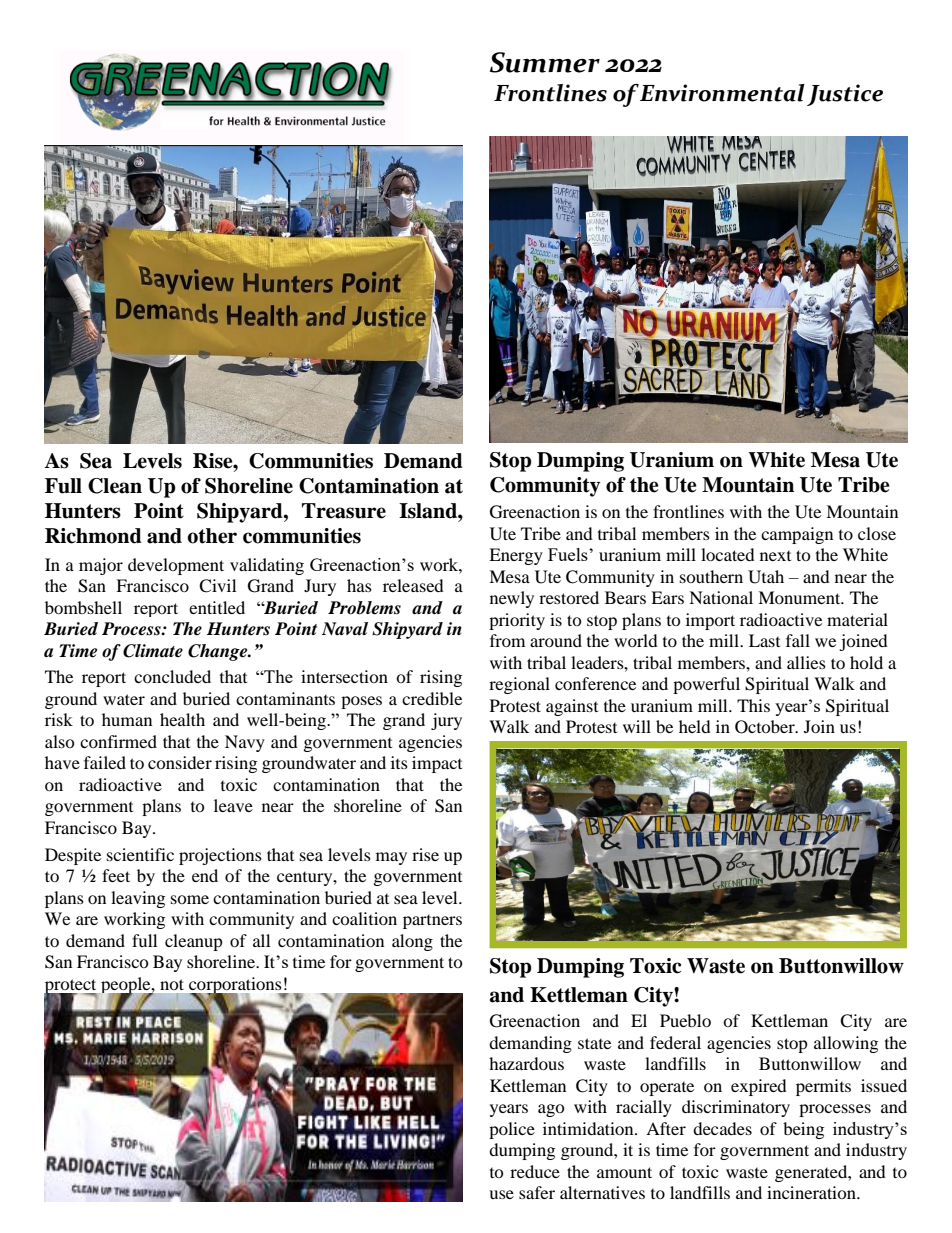  Describe the element at coordinates (722, 93) in the document. I see `Environmental` at that location.
